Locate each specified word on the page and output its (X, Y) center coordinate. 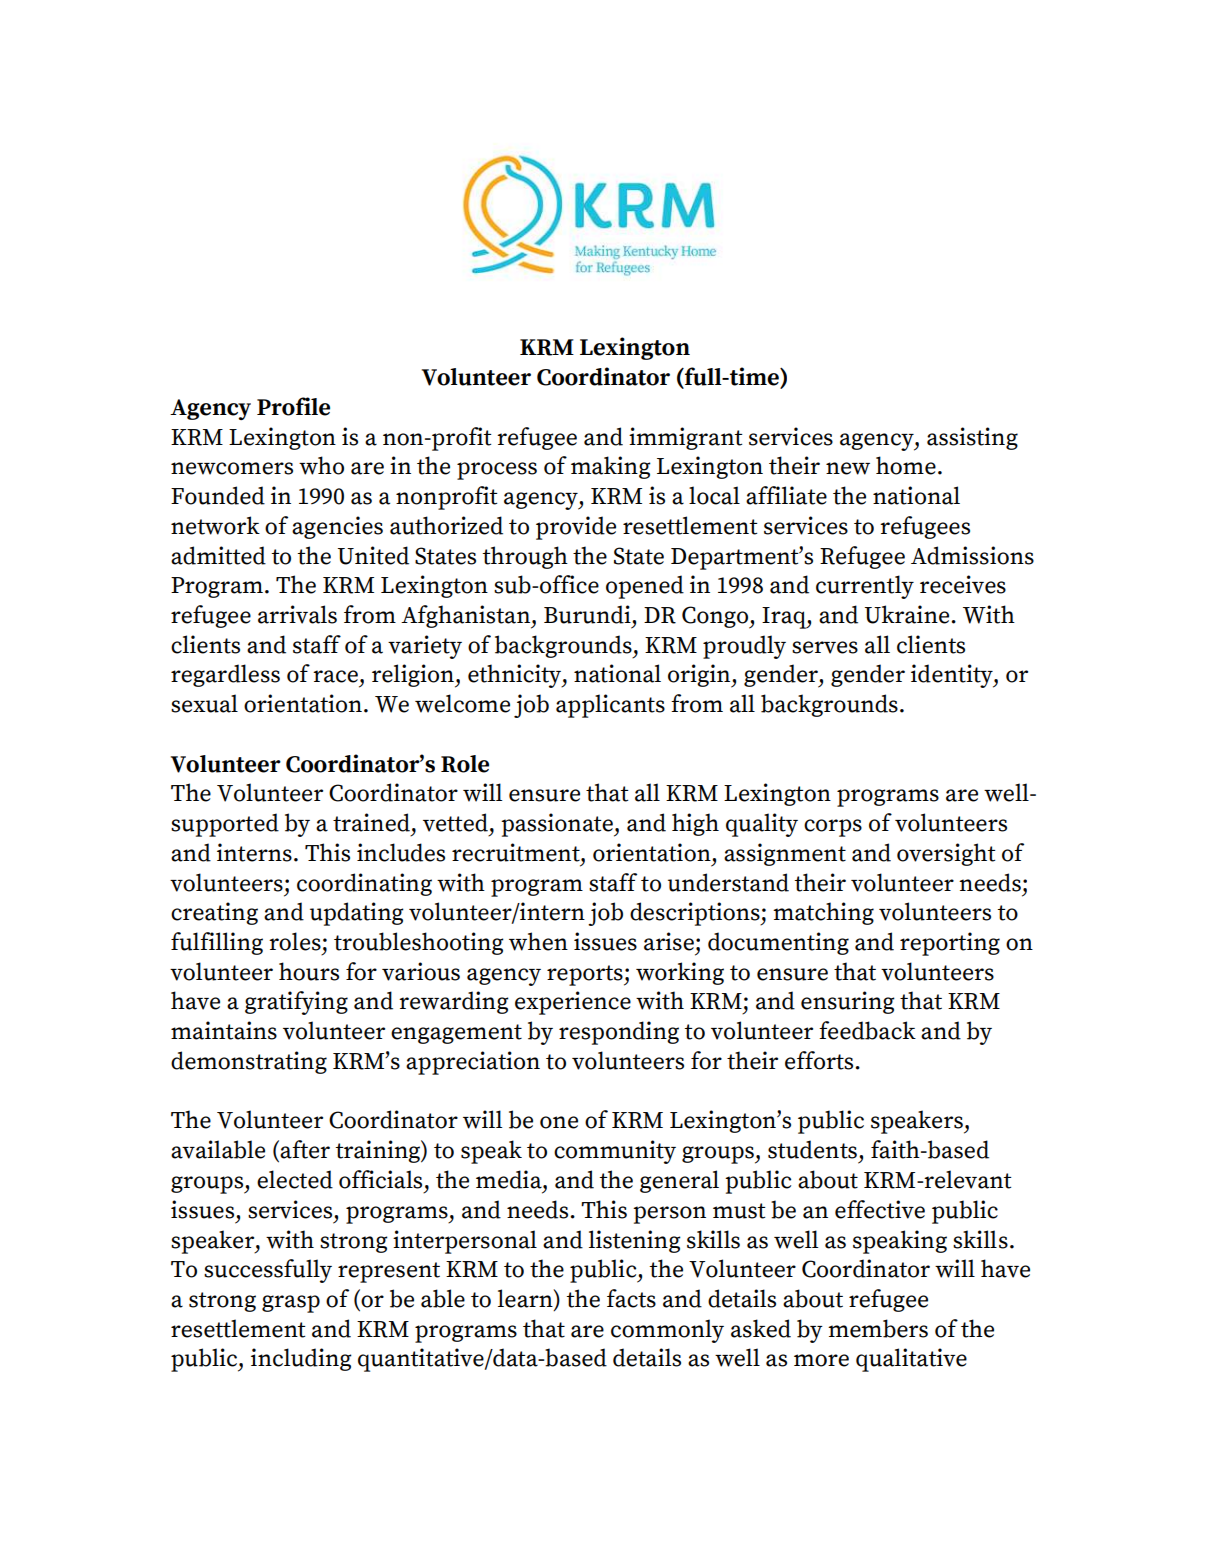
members (878, 1328)
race (335, 676)
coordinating (364, 884)
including (301, 1359)
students (812, 1149)
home (906, 465)
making (611, 467)
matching (823, 913)
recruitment (517, 852)
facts (631, 1298)
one (559, 1122)
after (305, 1149)
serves (825, 647)
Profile (293, 406)
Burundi (588, 614)
